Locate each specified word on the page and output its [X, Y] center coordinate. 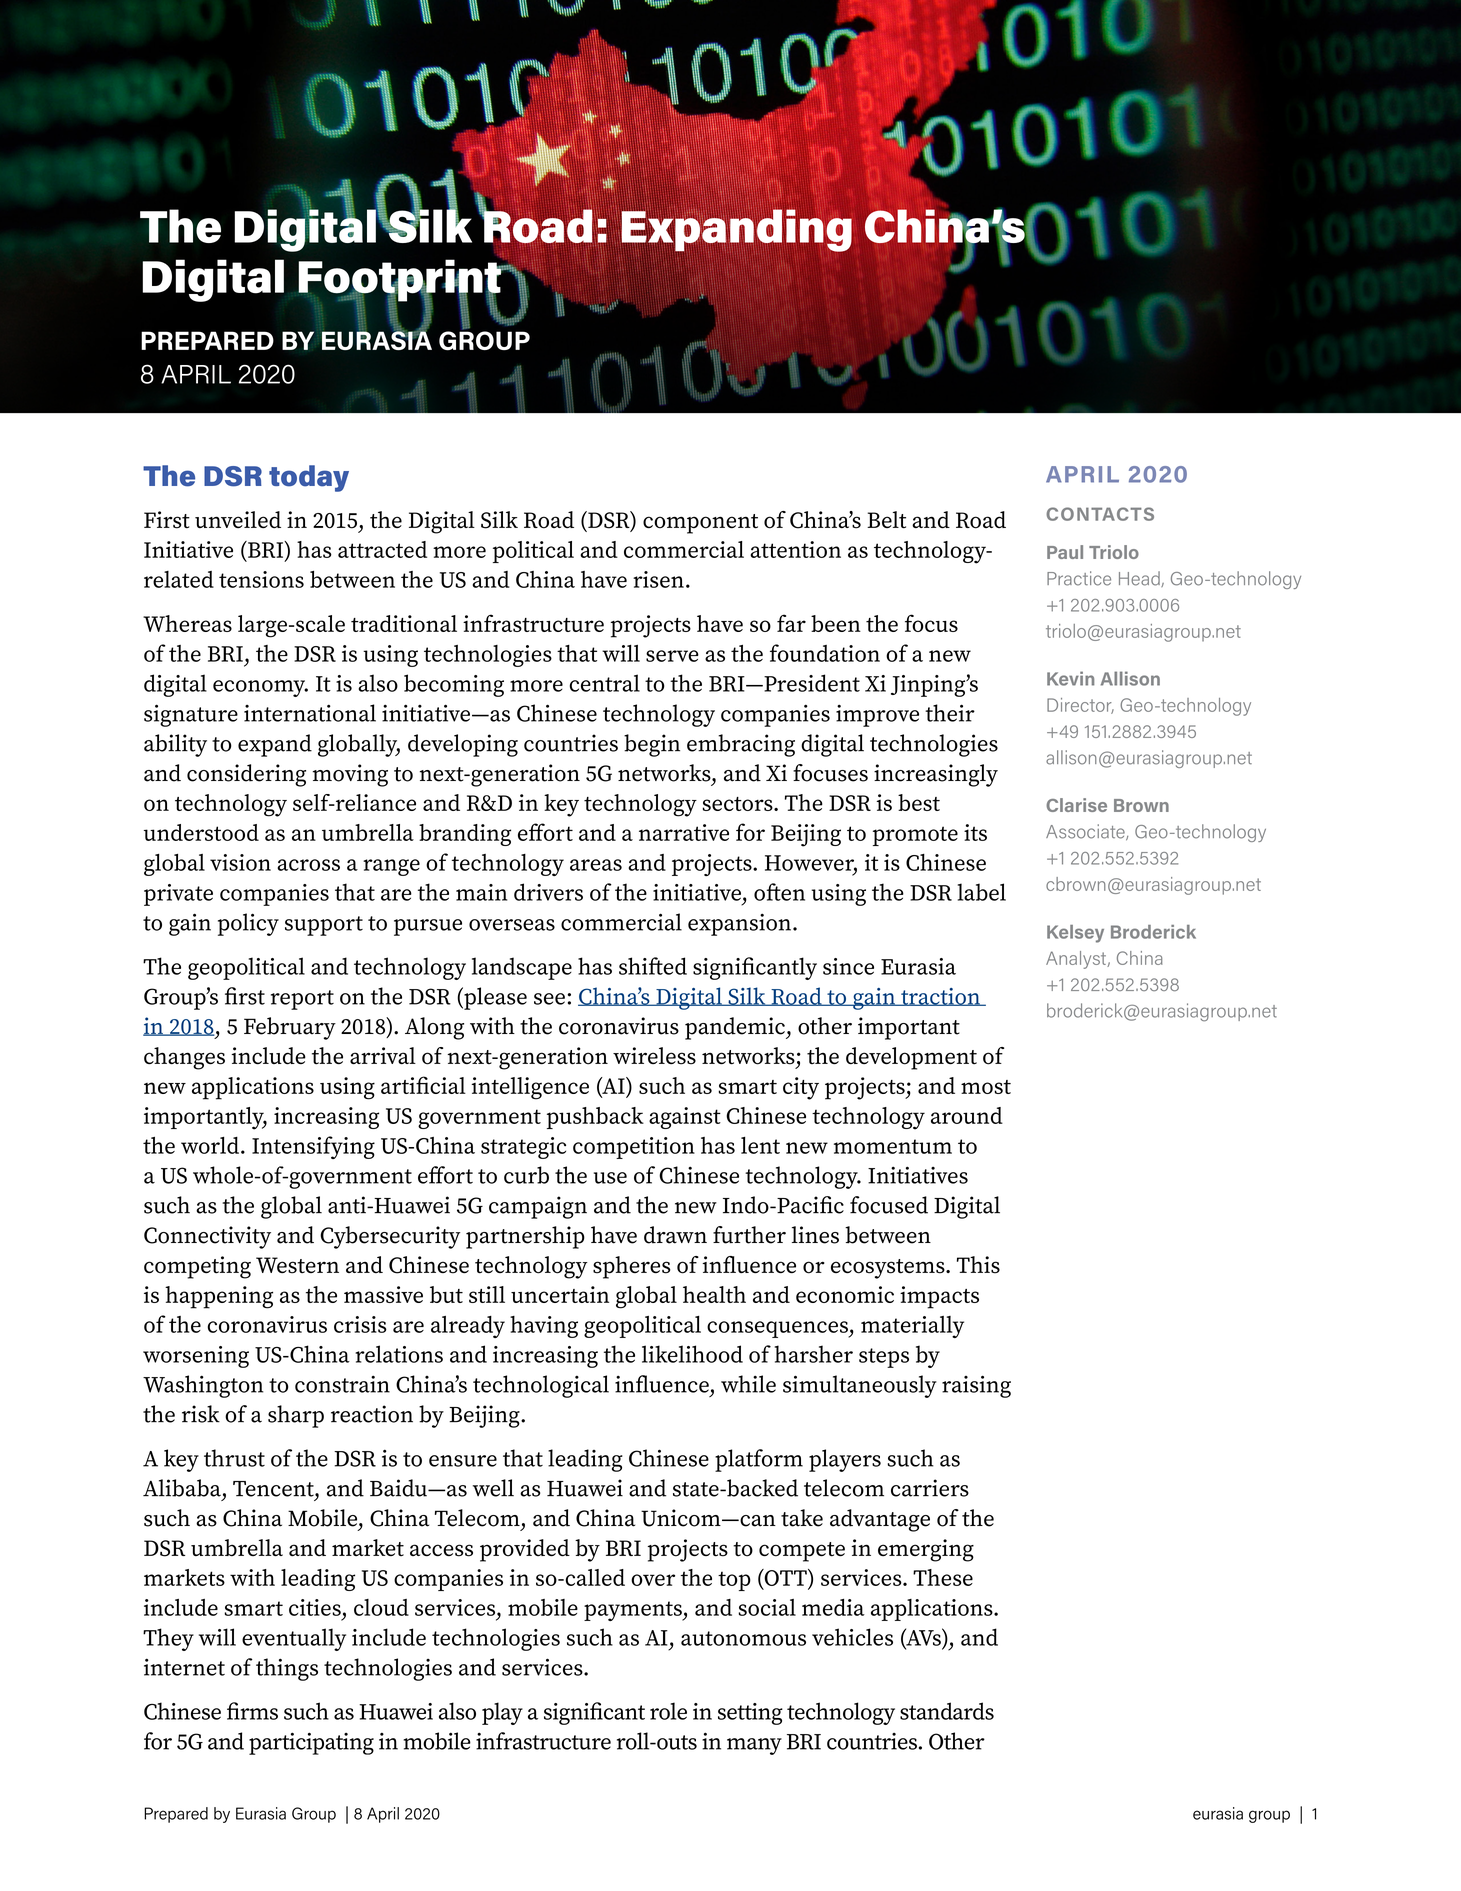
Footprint [400, 280]
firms [252, 1711]
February [290, 1028]
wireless [654, 1056]
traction [940, 997]
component [700, 524]
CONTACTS [1100, 514]
